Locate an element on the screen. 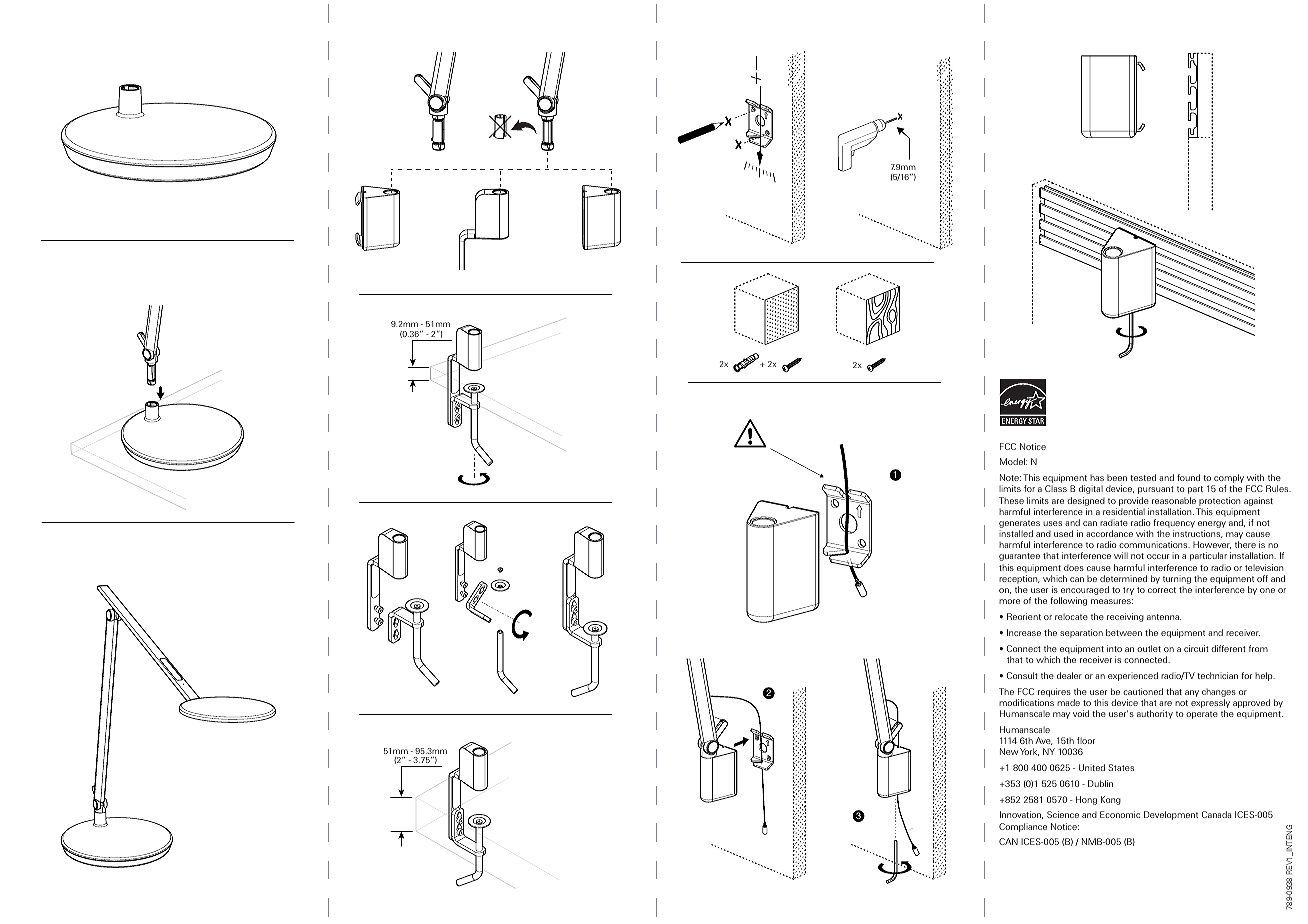  Increase is located at coordinates (1024, 632).
